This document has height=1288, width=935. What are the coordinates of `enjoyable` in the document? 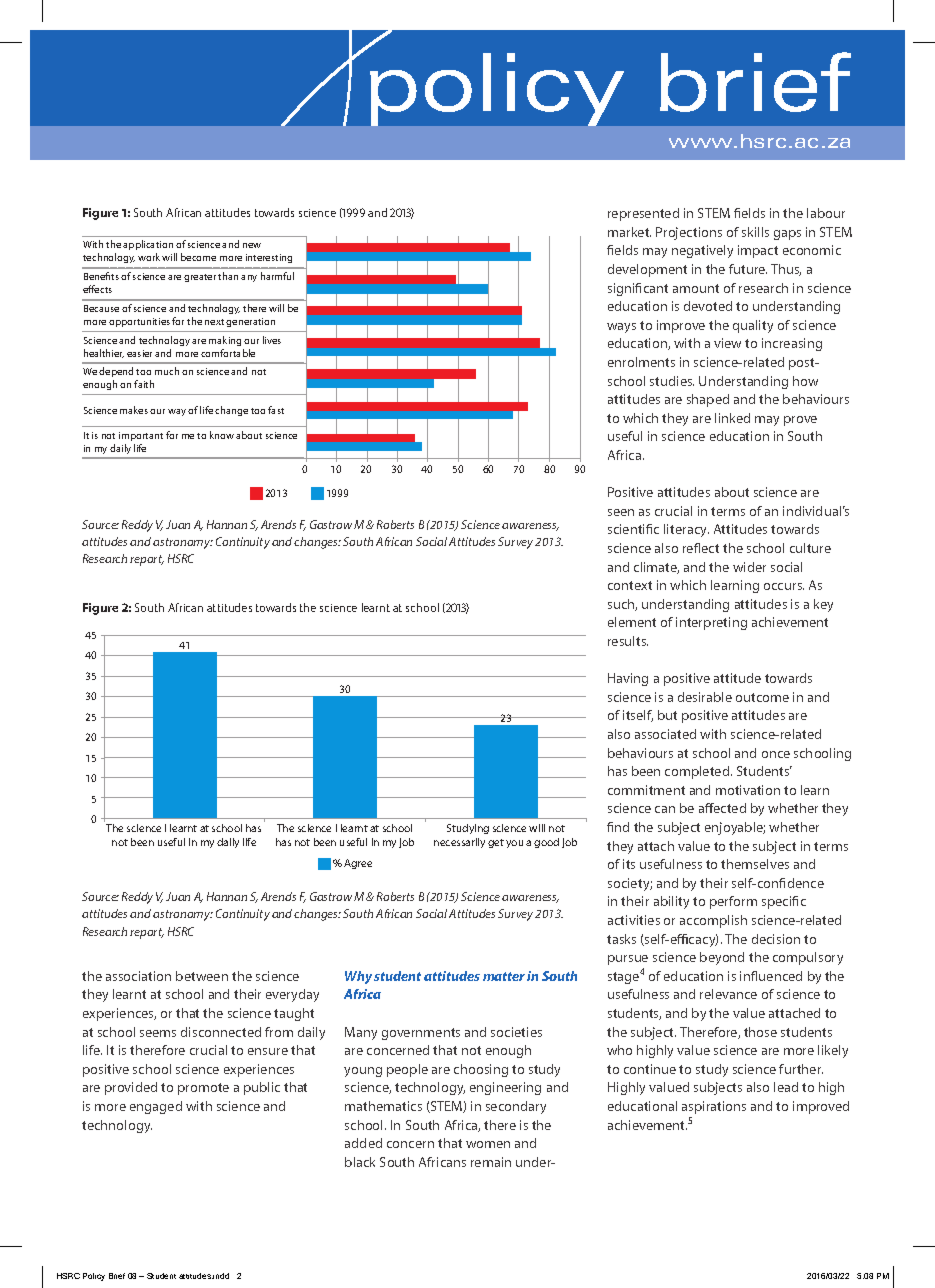 It's located at (735, 828).
